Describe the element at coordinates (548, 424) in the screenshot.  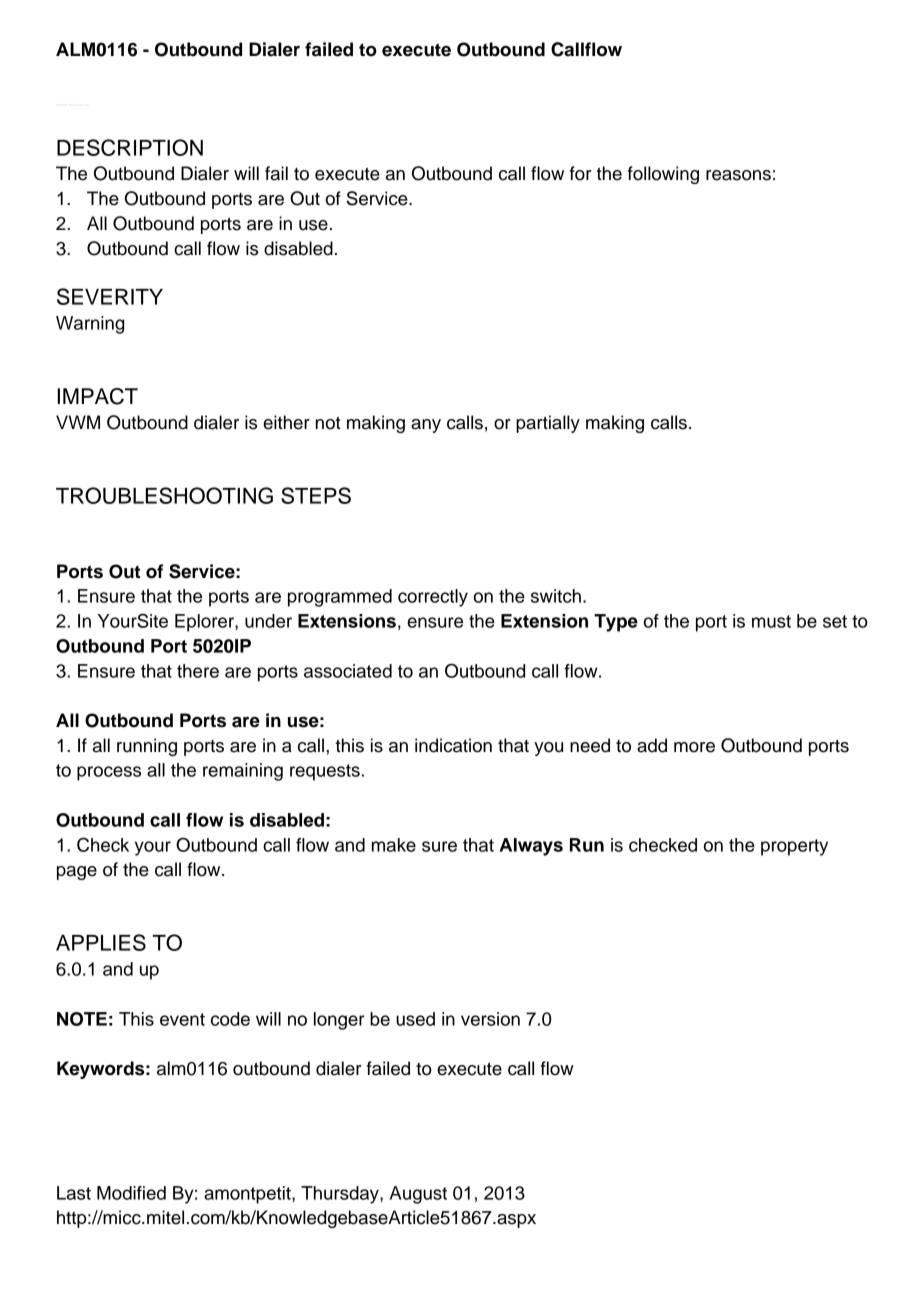
I see `partially` at that location.
